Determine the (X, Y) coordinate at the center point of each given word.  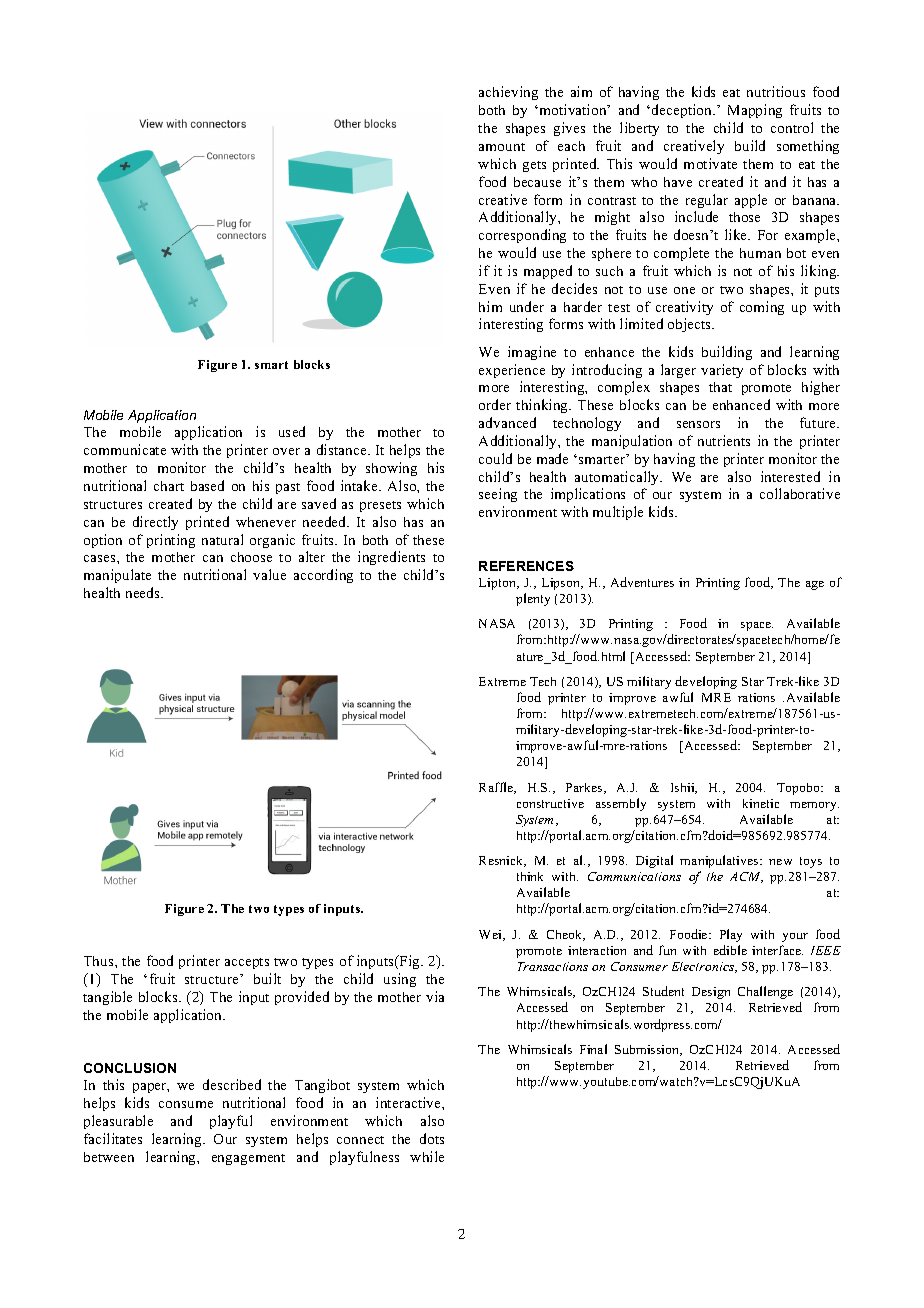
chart (169, 486)
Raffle (497, 788)
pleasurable (118, 1122)
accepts (247, 963)
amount (502, 147)
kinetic (761, 803)
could (495, 458)
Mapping (755, 111)
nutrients (724, 440)
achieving (508, 93)
